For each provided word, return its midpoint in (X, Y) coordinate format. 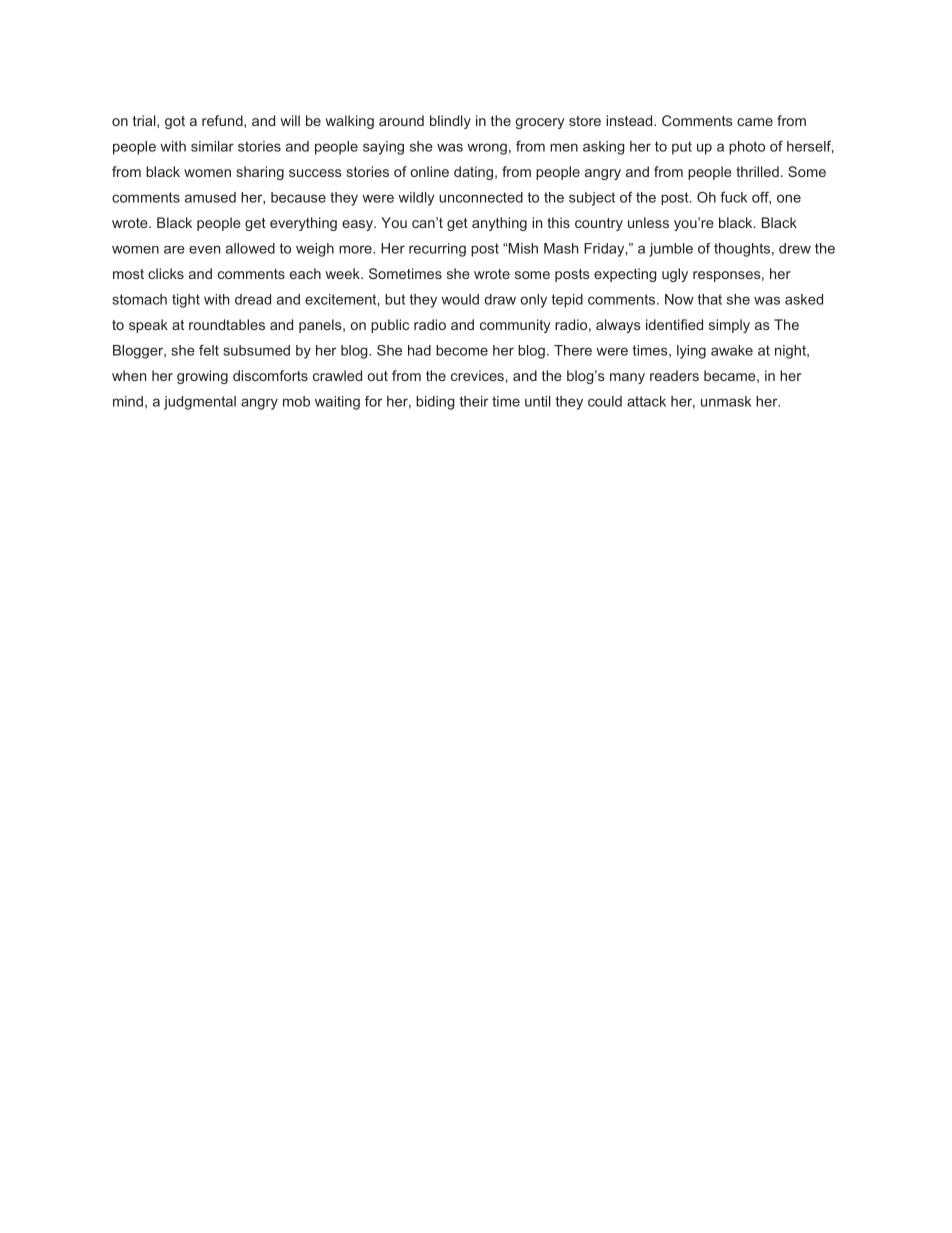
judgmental (200, 403)
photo (747, 148)
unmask (726, 401)
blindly (450, 122)
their (474, 401)
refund (223, 121)
